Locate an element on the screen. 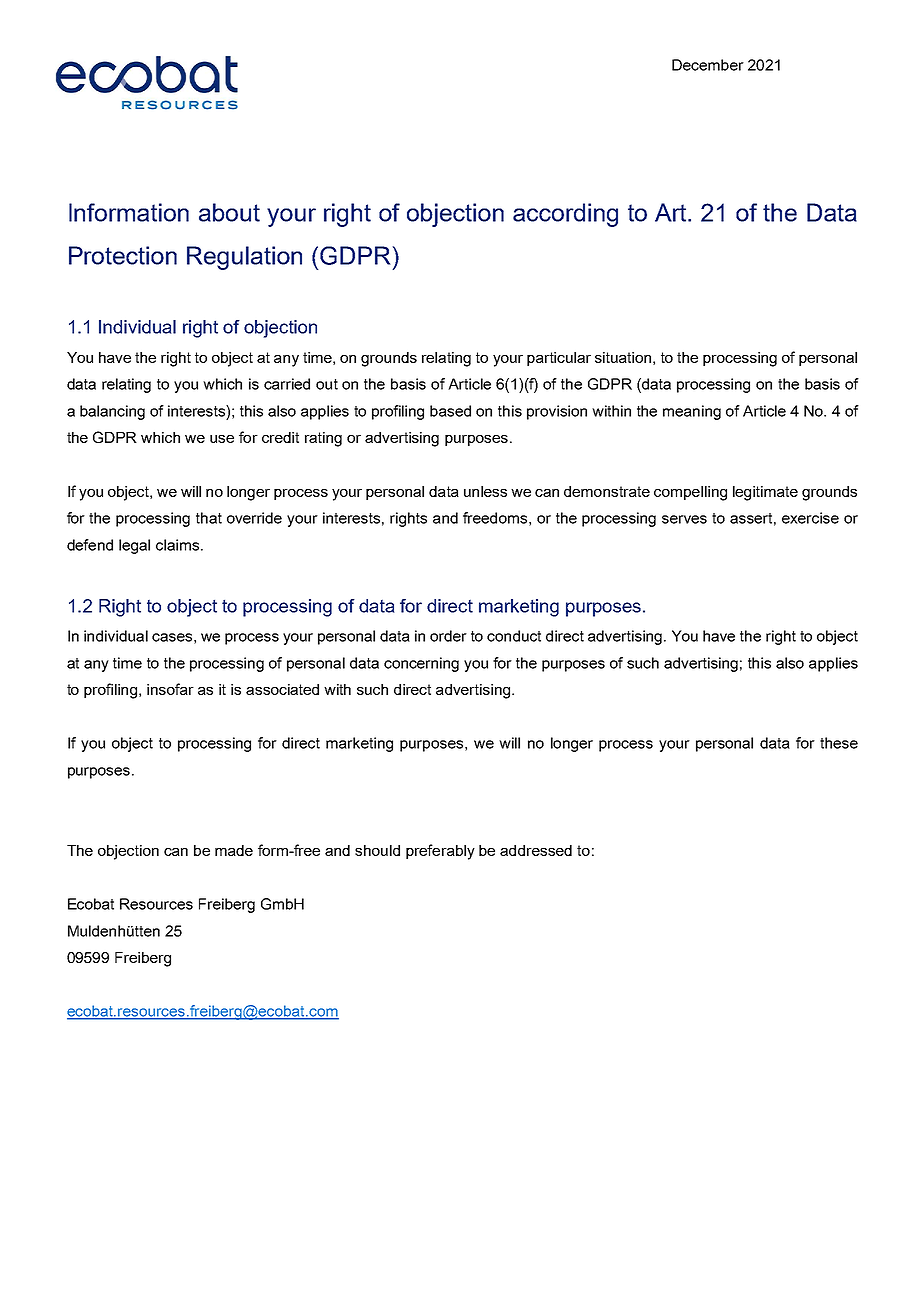  according is located at coordinates (565, 215).
